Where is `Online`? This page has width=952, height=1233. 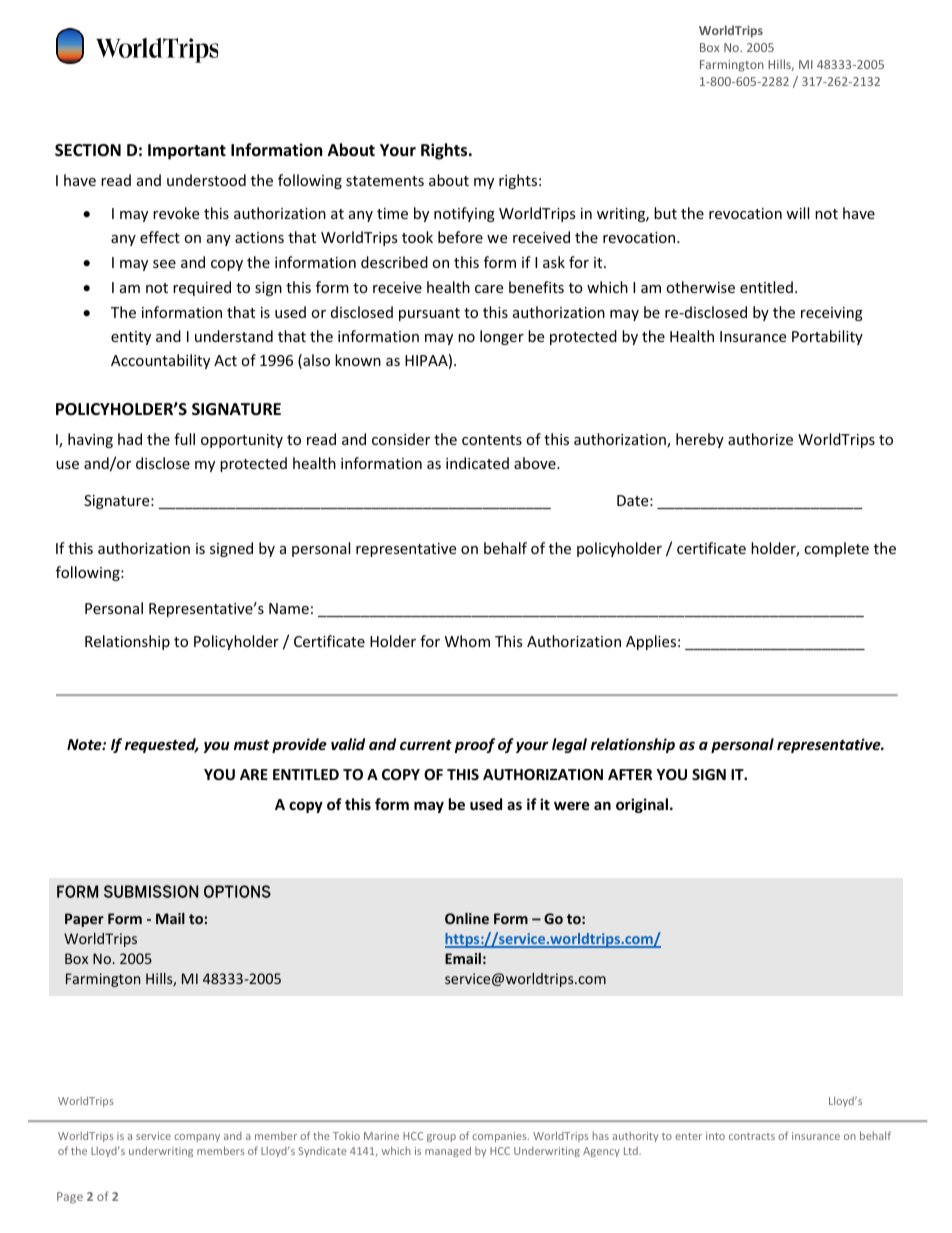
Online is located at coordinates (467, 918).
